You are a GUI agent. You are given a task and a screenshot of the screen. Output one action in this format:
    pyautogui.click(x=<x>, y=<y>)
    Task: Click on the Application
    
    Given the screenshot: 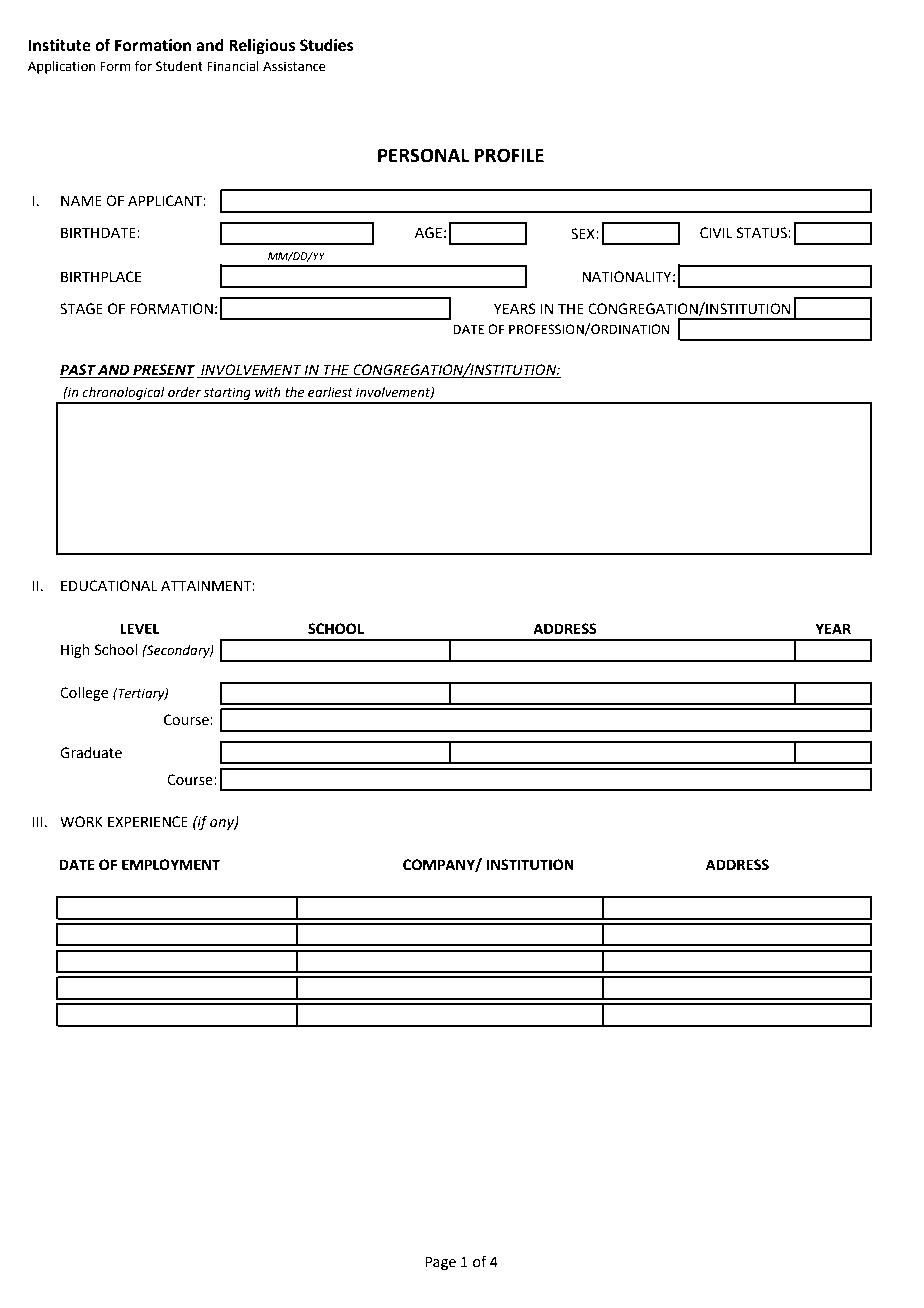 What is the action you would take?
    pyautogui.click(x=62, y=67)
